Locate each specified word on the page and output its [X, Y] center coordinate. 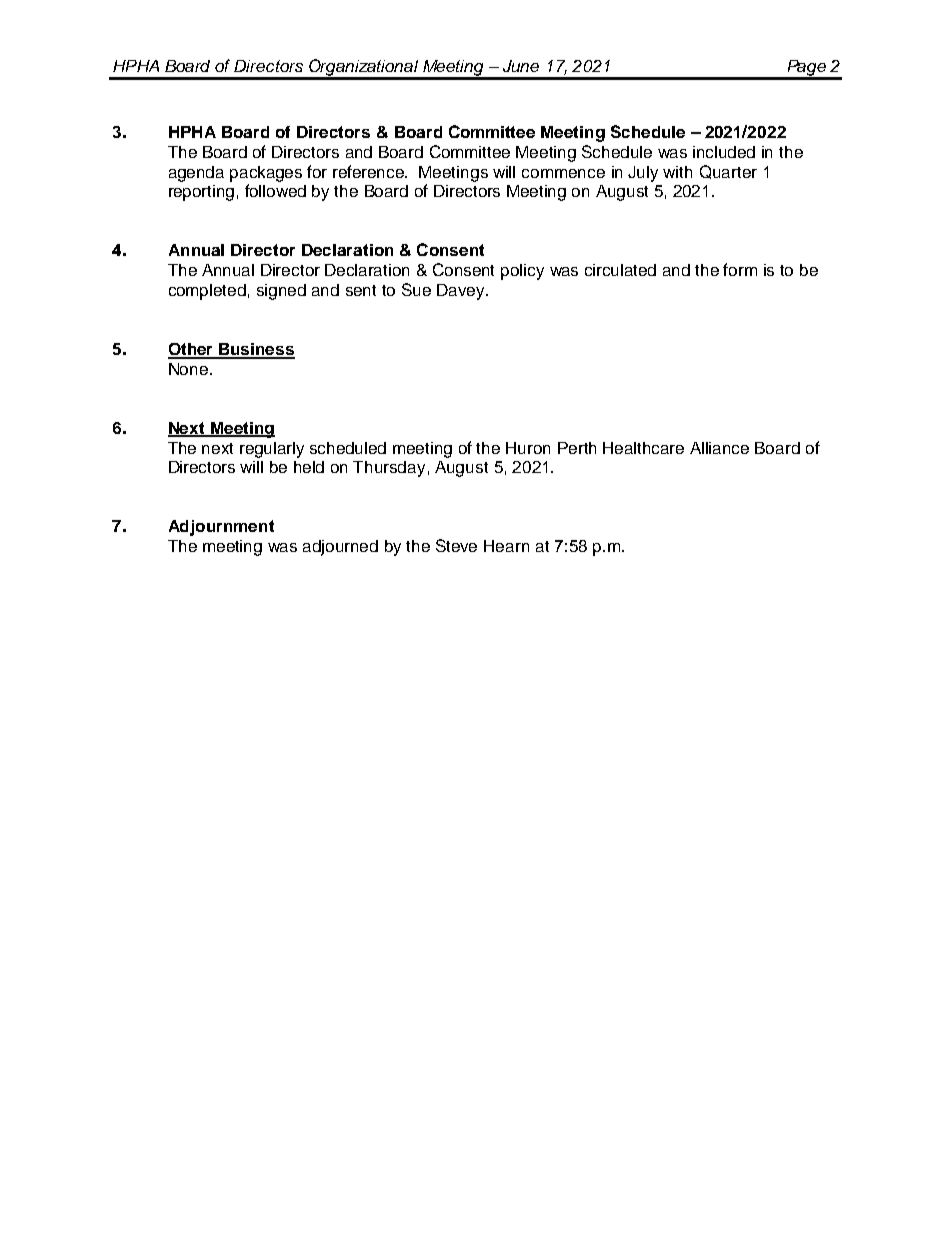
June [521, 66]
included [724, 152]
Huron [528, 448]
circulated [620, 270]
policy [522, 272]
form [740, 269]
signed [281, 292]
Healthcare [643, 448]
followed [275, 190]
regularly [272, 450]
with [677, 172]
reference [370, 171]
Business [256, 350]
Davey [462, 292]
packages [266, 174]
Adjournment [221, 528]
